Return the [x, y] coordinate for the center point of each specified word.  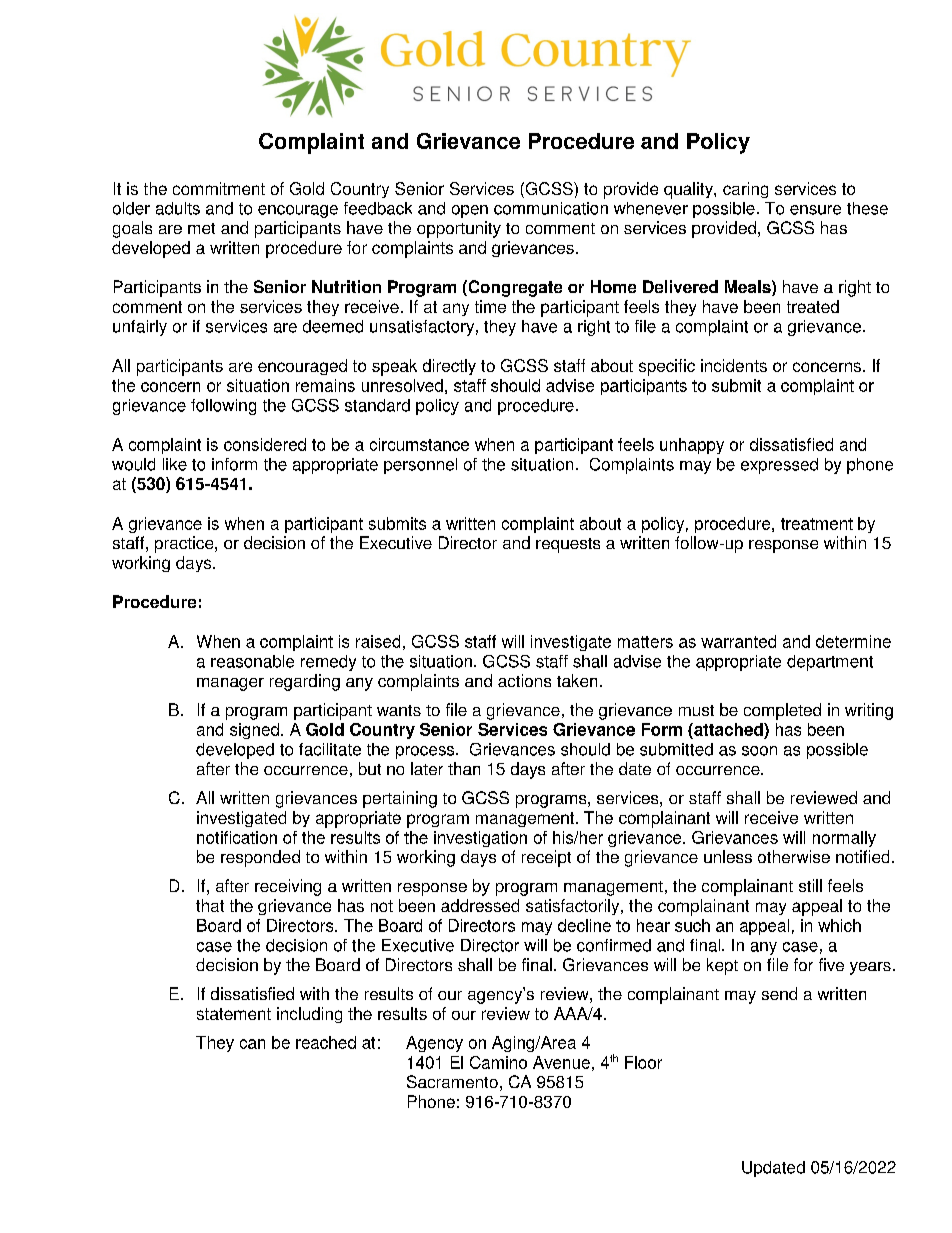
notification [237, 837]
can [252, 1044]
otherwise [794, 856]
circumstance [419, 444]
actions [524, 680]
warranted [738, 641]
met [201, 228]
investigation [480, 839]
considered [265, 444]
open [470, 211]
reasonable [252, 661]
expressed [779, 466]
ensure [815, 210]
